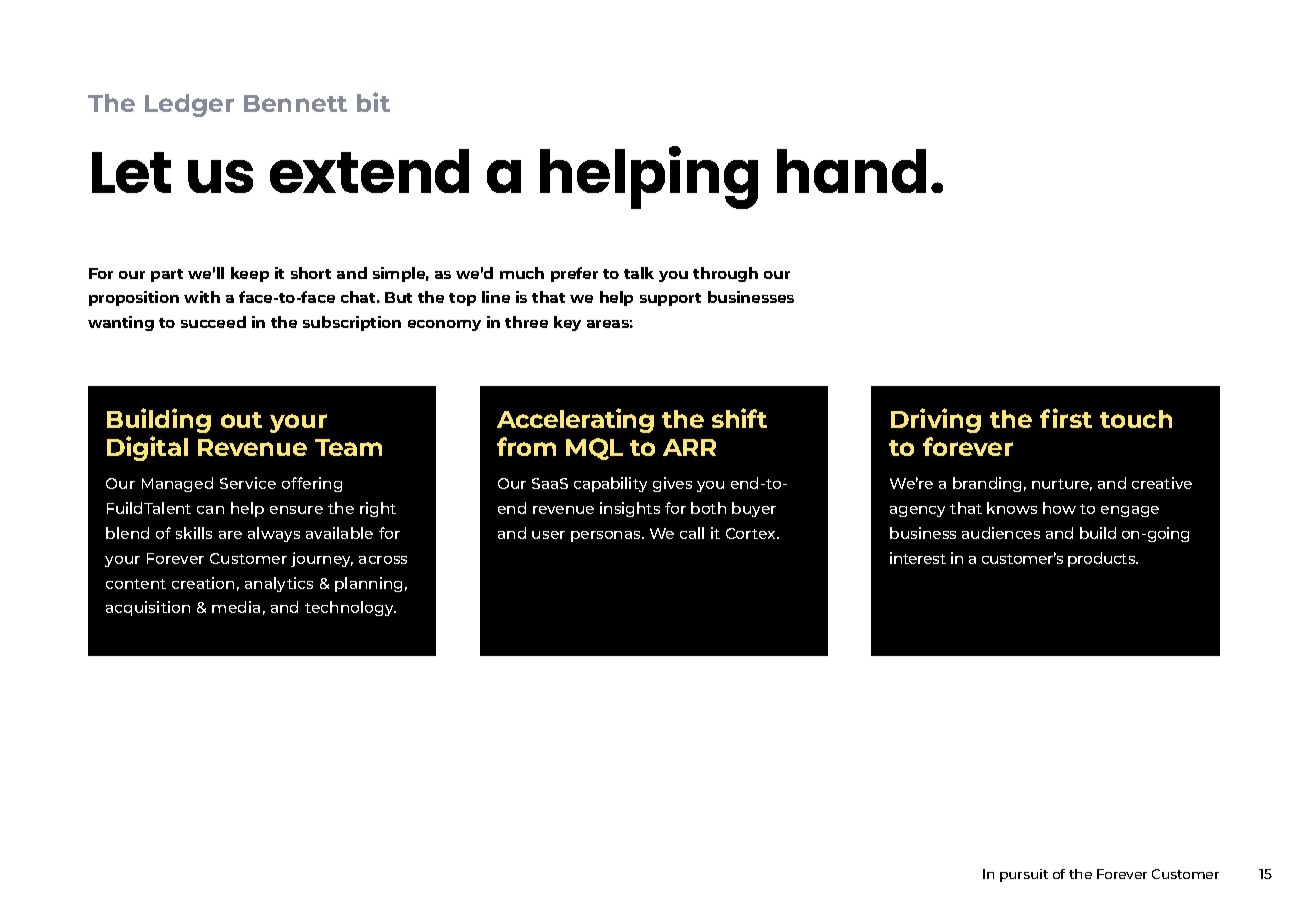 This page has width=1308, height=924. What do you see at coordinates (295, 103) in the page?
I see `Bennett` at bounding box center [295, 103].
